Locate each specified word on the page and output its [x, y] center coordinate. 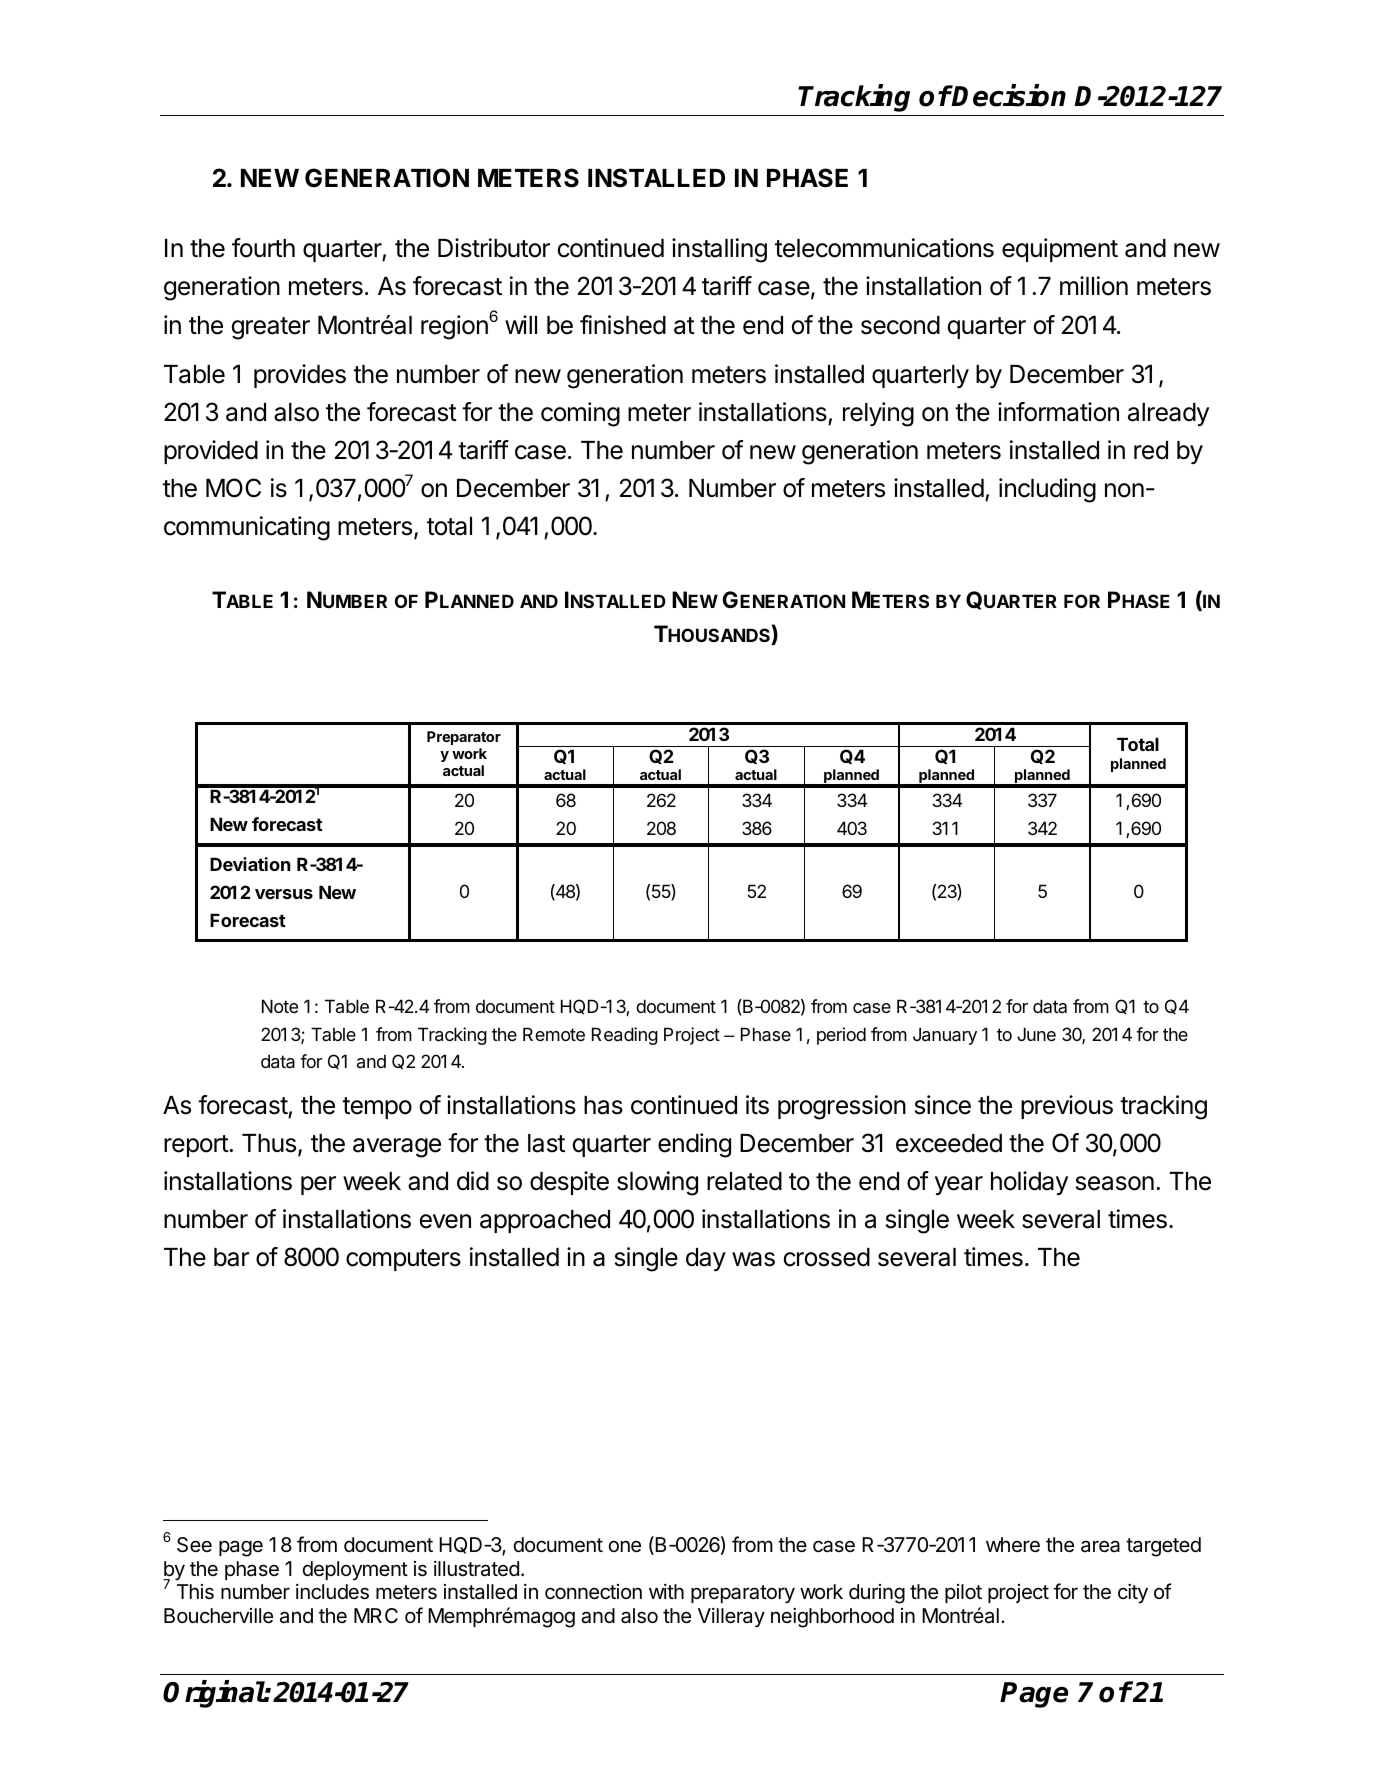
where [1013, 1545]
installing [719, 250]
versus [284, 894]
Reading [625, 1036]
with [666, 1591]
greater [271, 328]
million [1094, 286]
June [1036, 1034]
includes [332, 1592]
